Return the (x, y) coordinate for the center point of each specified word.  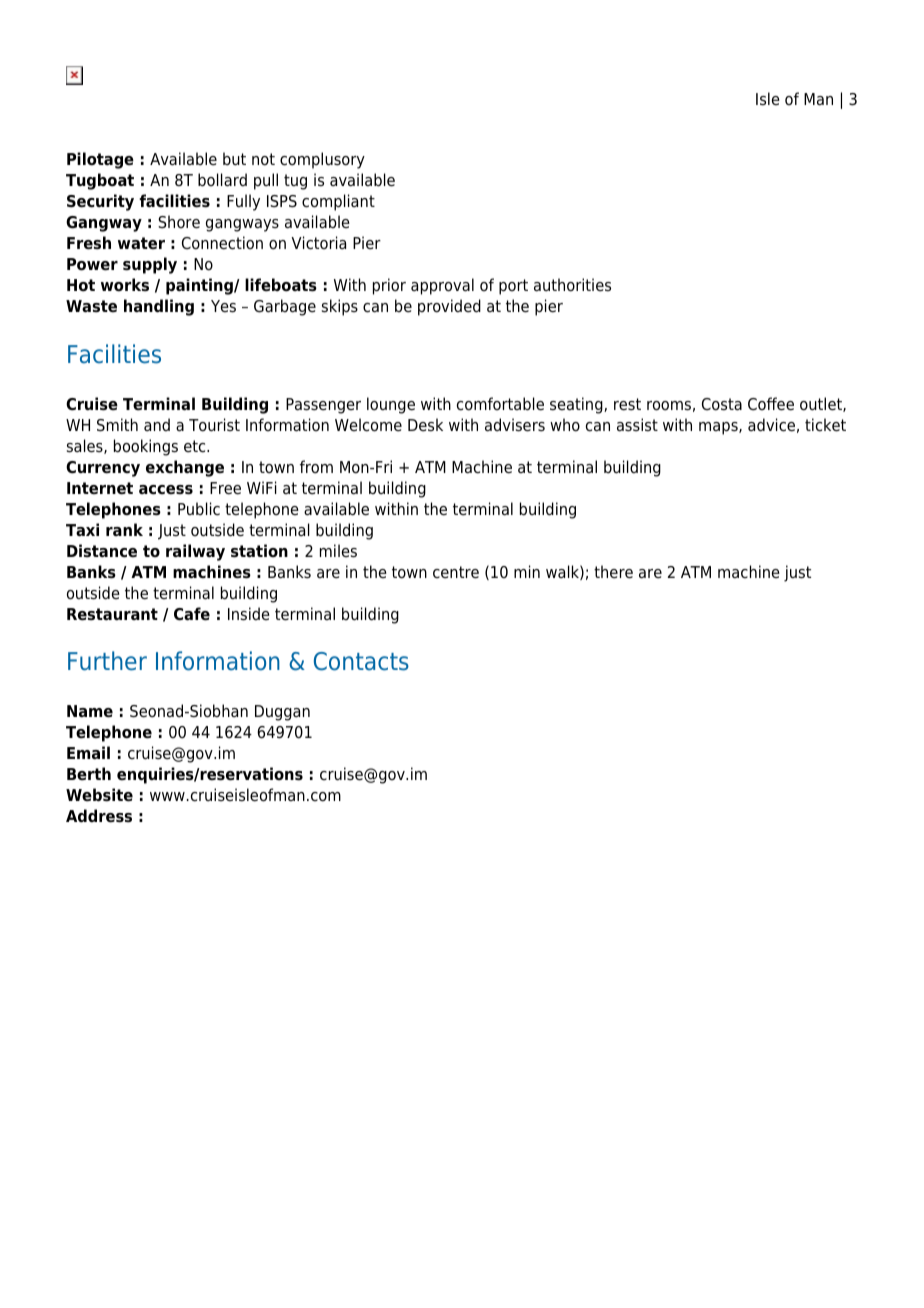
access (166, 490)
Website (99, 795)
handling (159, 307)
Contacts (361, 661)
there (613, 572)
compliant (338, 202)
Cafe (192, 614)
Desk (425, 425)
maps (719, 428)
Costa (722, 404)
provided (449, 307)
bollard (222, 180)
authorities (572, 285)
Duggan (282, 713)
